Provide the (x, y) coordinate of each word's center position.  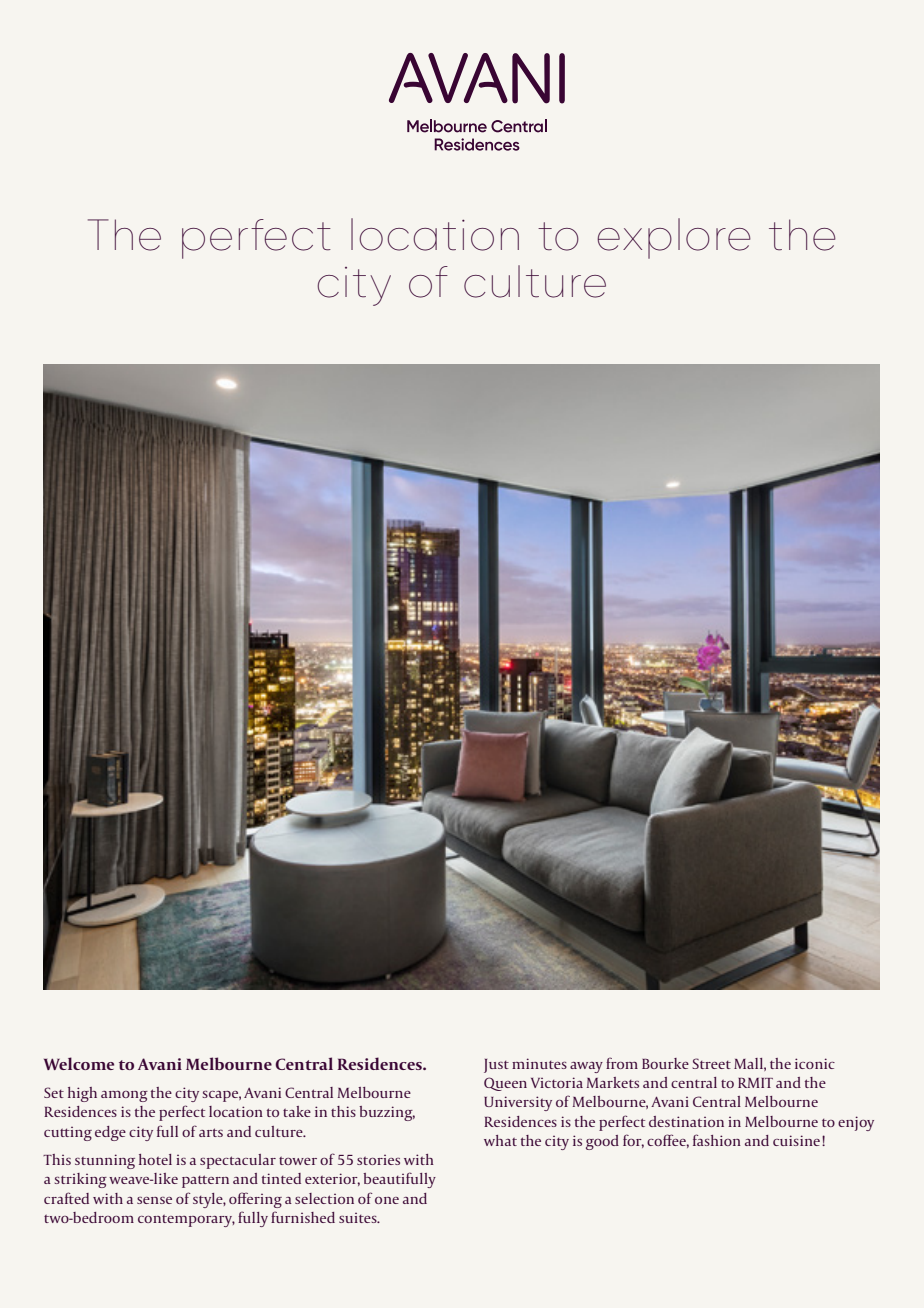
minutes (539, 1063)
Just (496, 1066)
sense (154, 1200)
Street (711, 1063)
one (387, 1200)
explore (674, 238)
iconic (815, 1063)
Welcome (79, 1063)
